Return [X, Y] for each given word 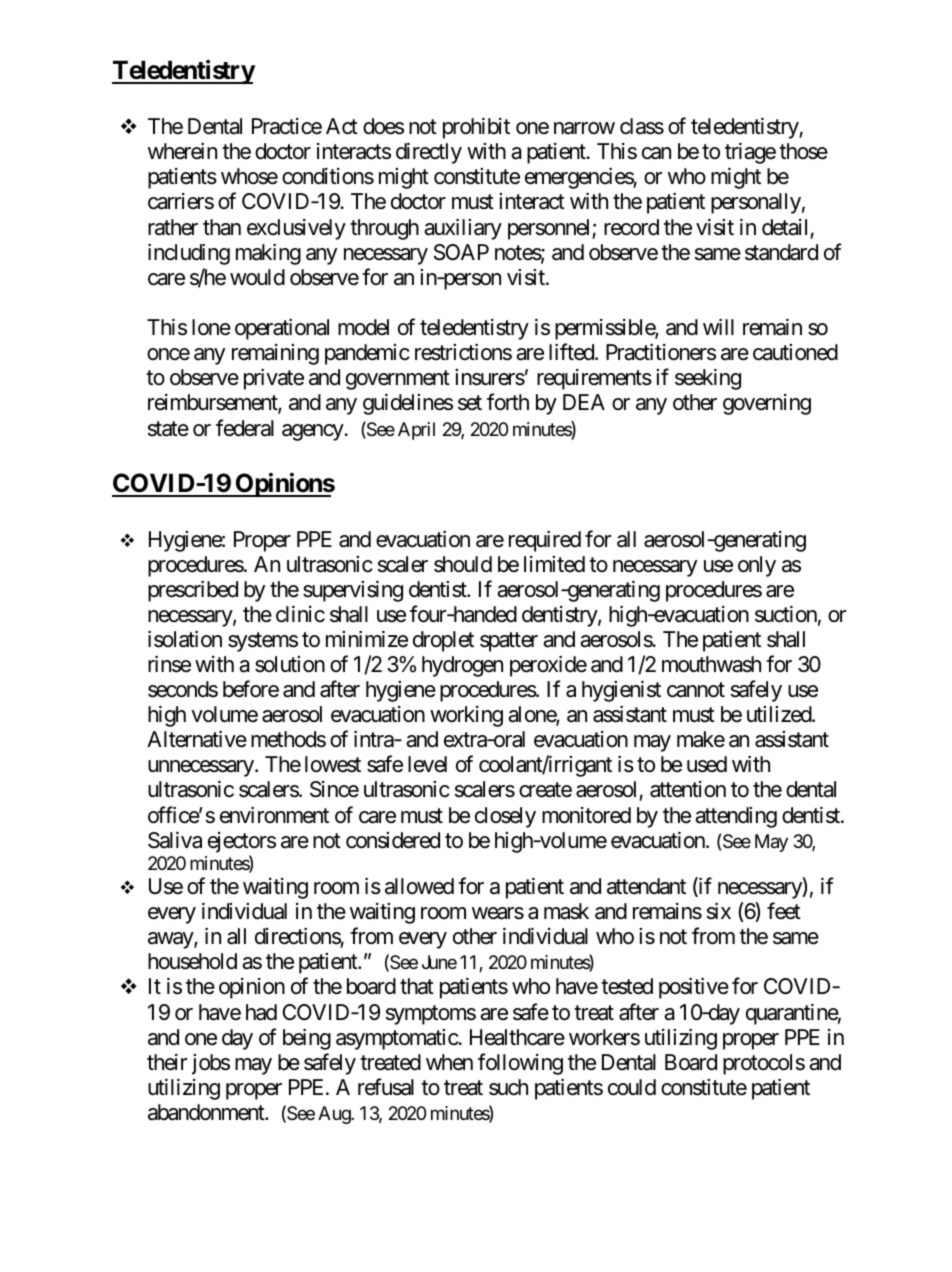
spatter [509, 642]
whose [249, 176]
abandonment [207, 1112]
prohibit [476, 128]
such [508, 1087]
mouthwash [711, 664]
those [803, 151]
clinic [300, 614]
